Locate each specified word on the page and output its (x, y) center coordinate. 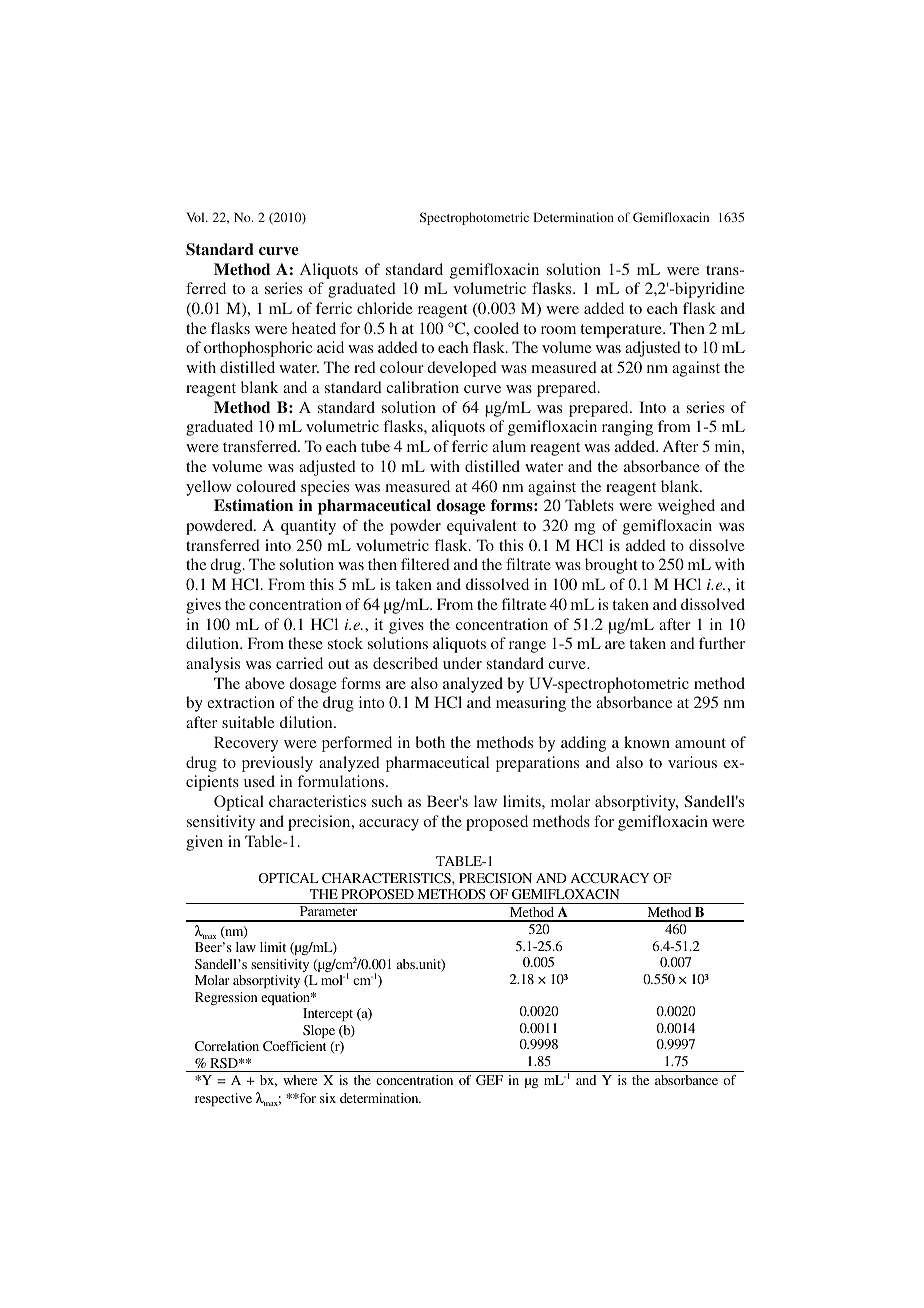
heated (314, 328)
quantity (308, 527)
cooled (496, 328)
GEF (489, 1080)
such (387, 801)
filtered (425, 564)
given (204, 843)
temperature (622, 331)
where (300, 1080)
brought (611, 566)
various (692, 762)
